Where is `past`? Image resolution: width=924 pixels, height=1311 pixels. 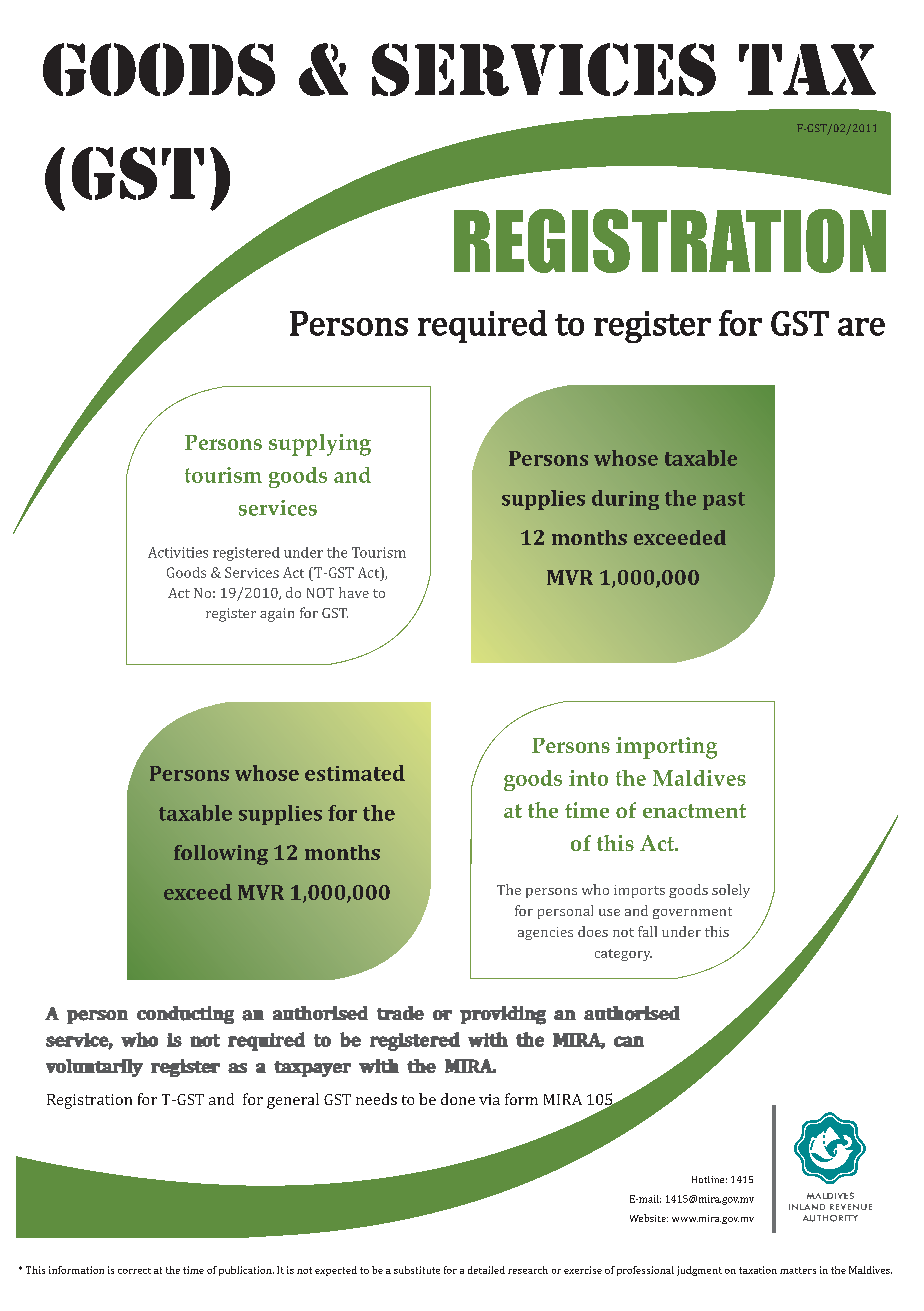 past is located at coordinates (724, 501).
